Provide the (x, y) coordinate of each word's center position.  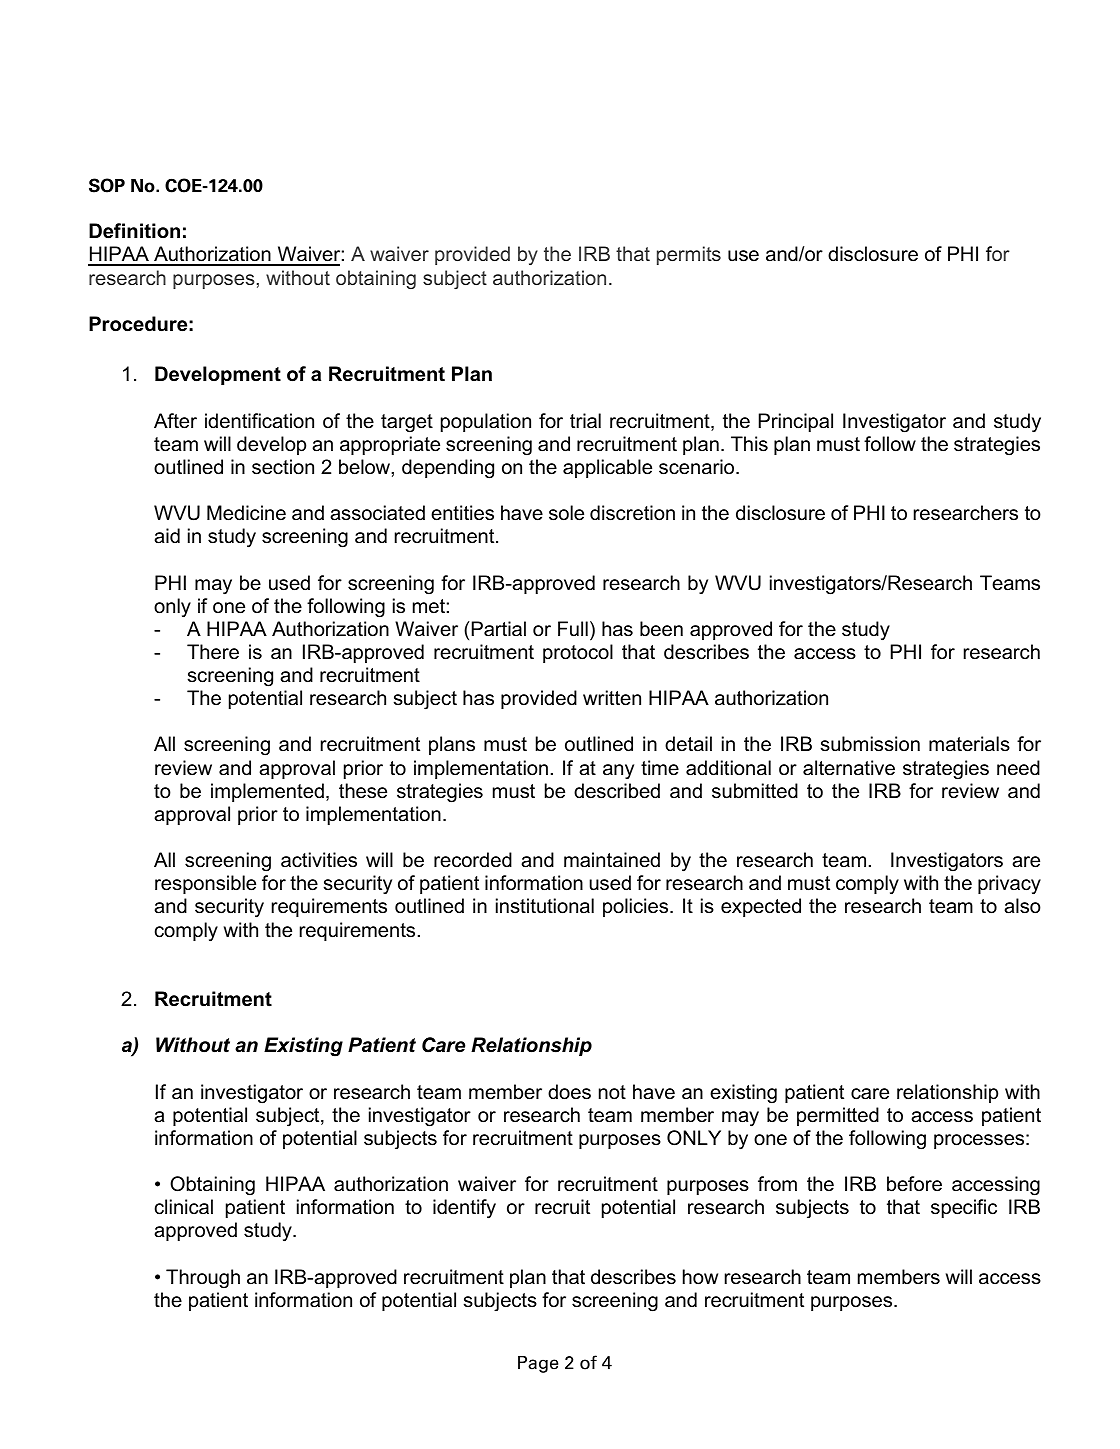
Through (203, 1279)
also (1022, 906)
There (213, 652)
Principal (796, 422)
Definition (134, 231)
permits (689, 255)
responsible (205, 884)
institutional (545, 906)
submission (870, 744)
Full (573, 629)
